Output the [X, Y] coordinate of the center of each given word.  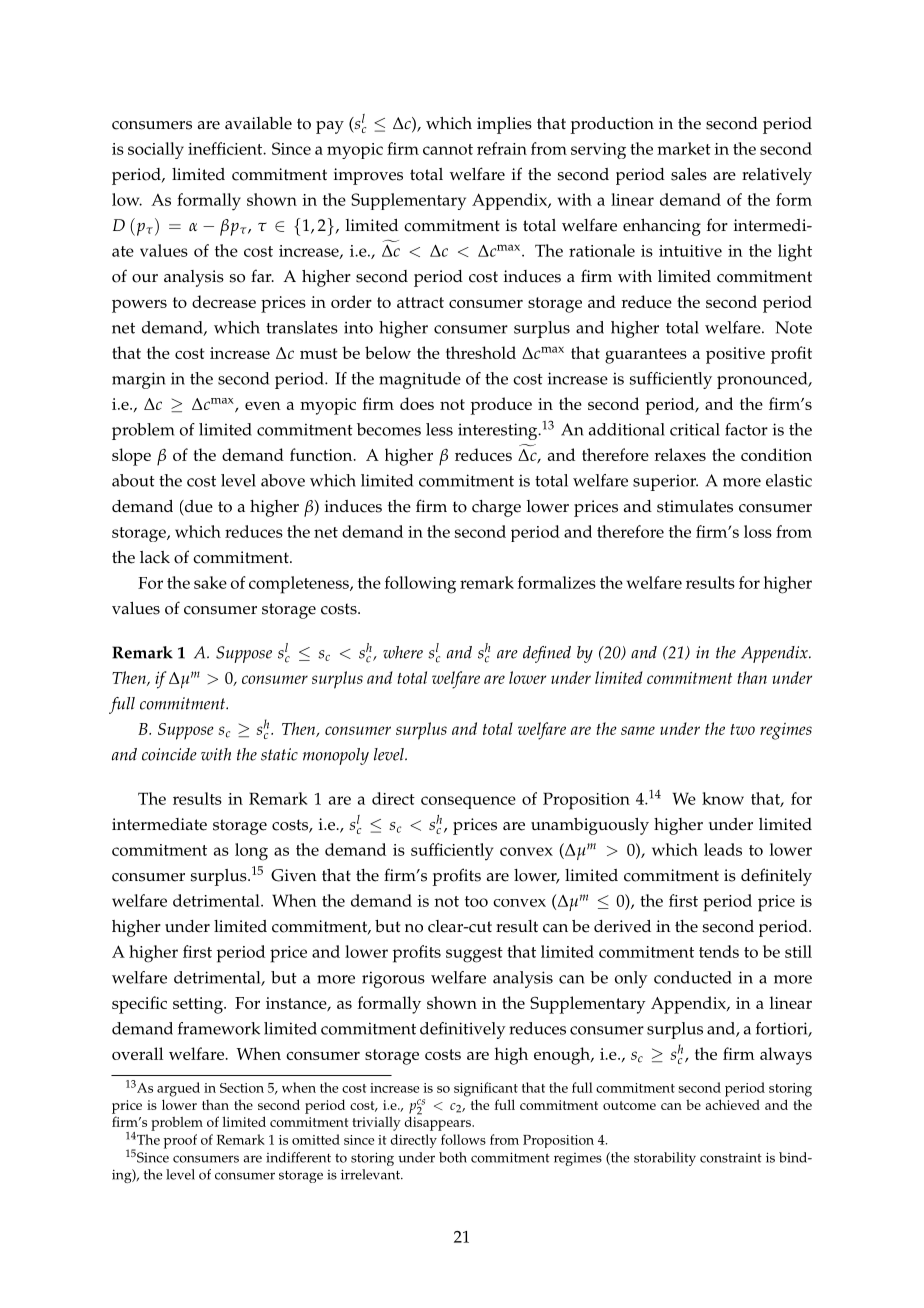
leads [723, 849]
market [684, 148]
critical [695, 429]
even [263, 406]
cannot [448, 149]
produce [501, 406]
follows [463, 1139]
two [742, 729]
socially [156, 150]
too [476, 901]
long [251, 852]
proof [180, 1141]
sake [210, 582]
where [403, 652]
